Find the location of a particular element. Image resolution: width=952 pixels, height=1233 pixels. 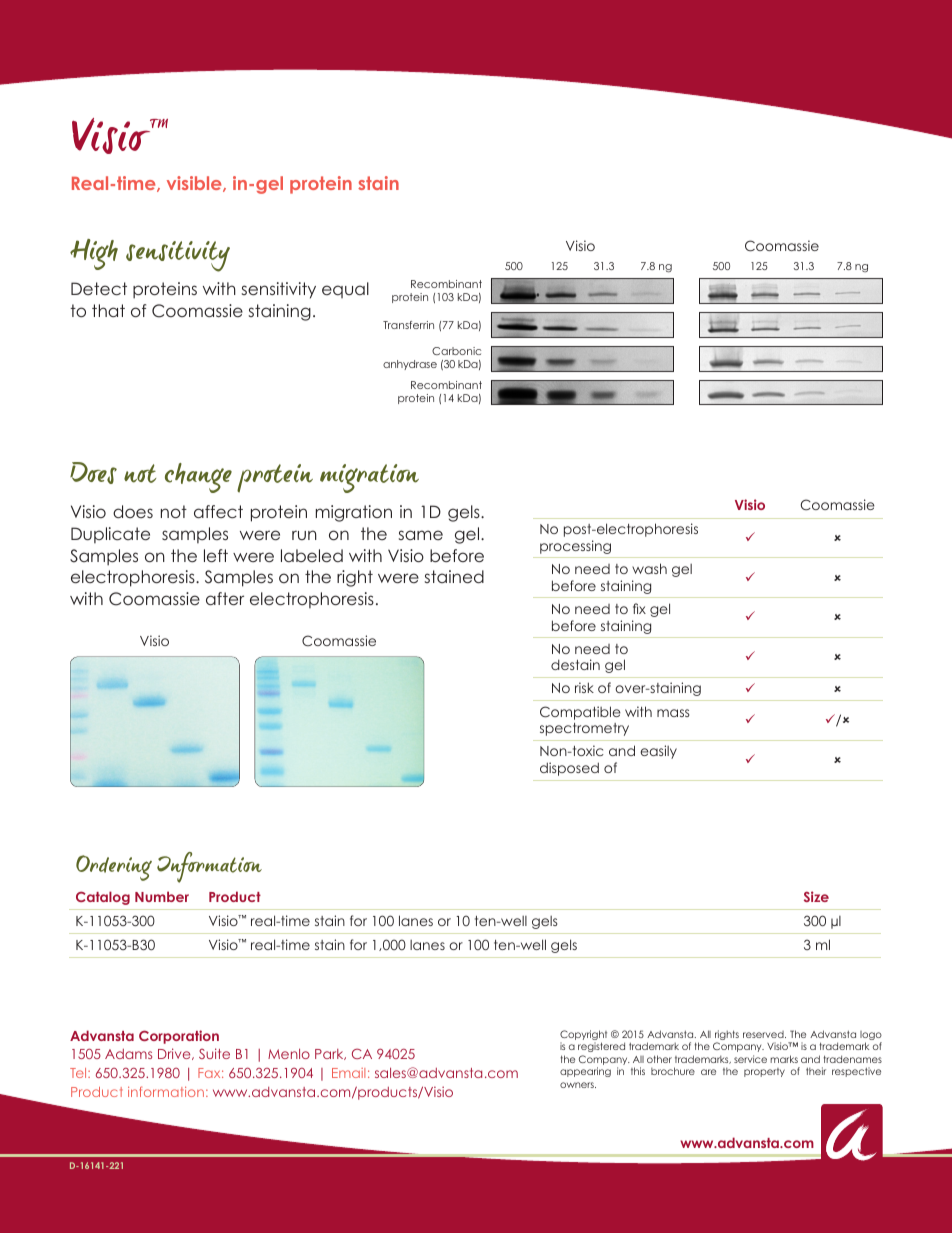

after is located at coordinates (225, 598).
